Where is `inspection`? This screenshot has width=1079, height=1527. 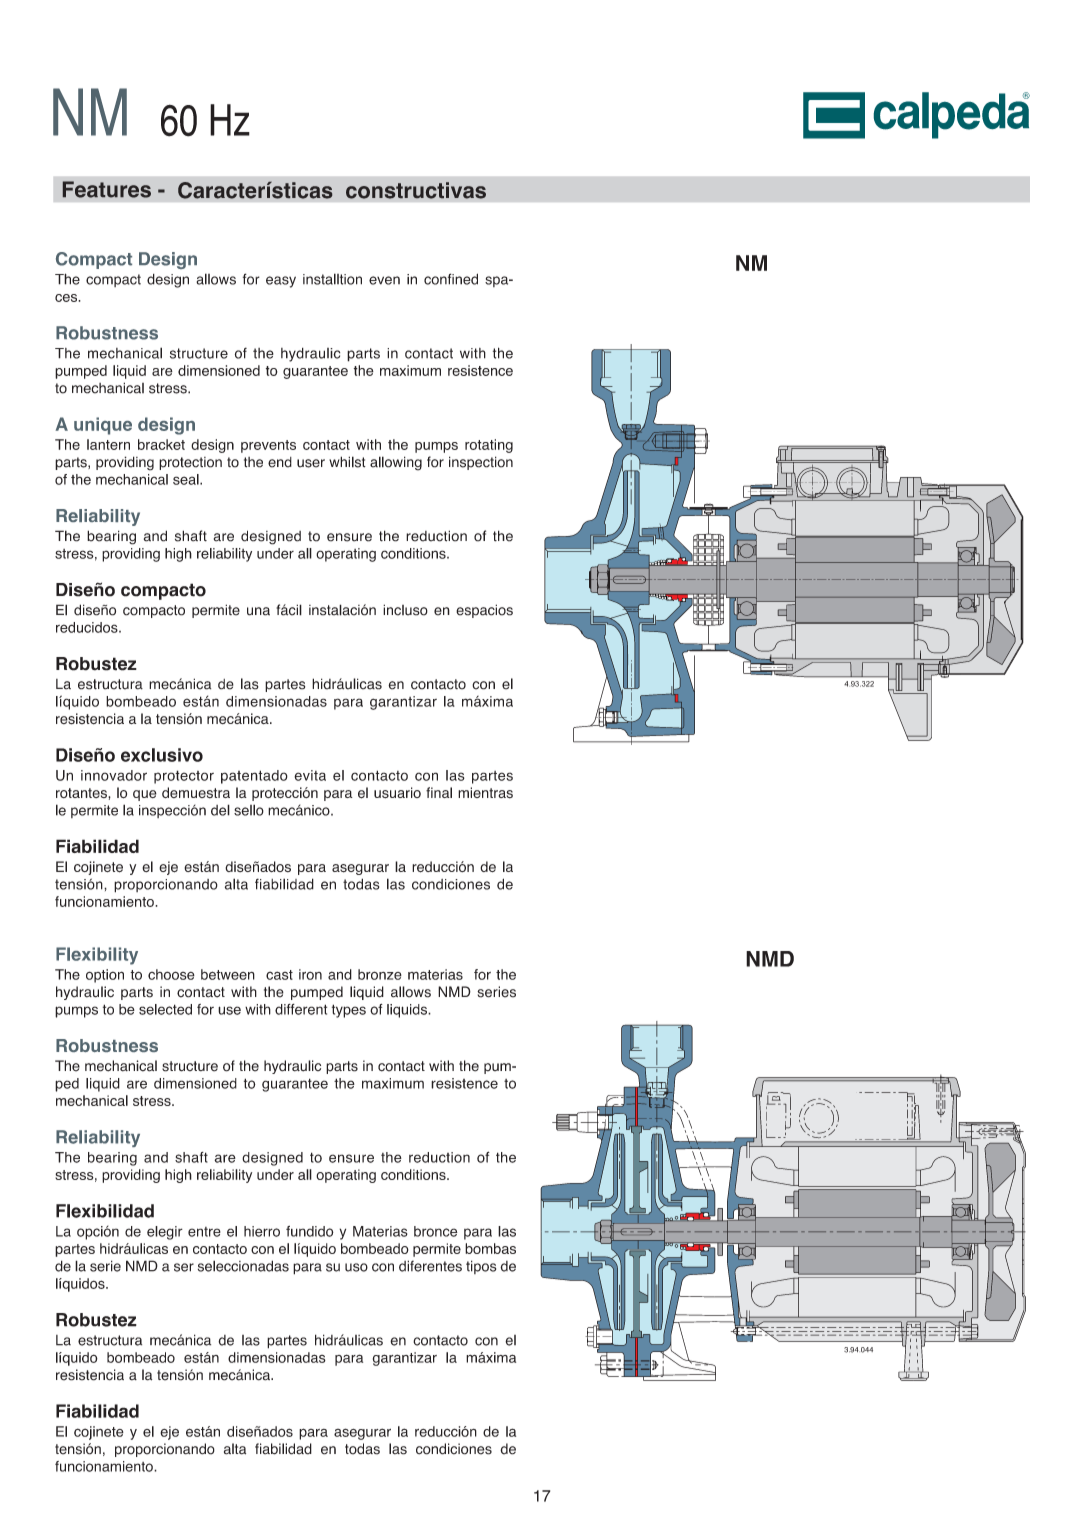
inspection is located at coordinates (481, 463).
